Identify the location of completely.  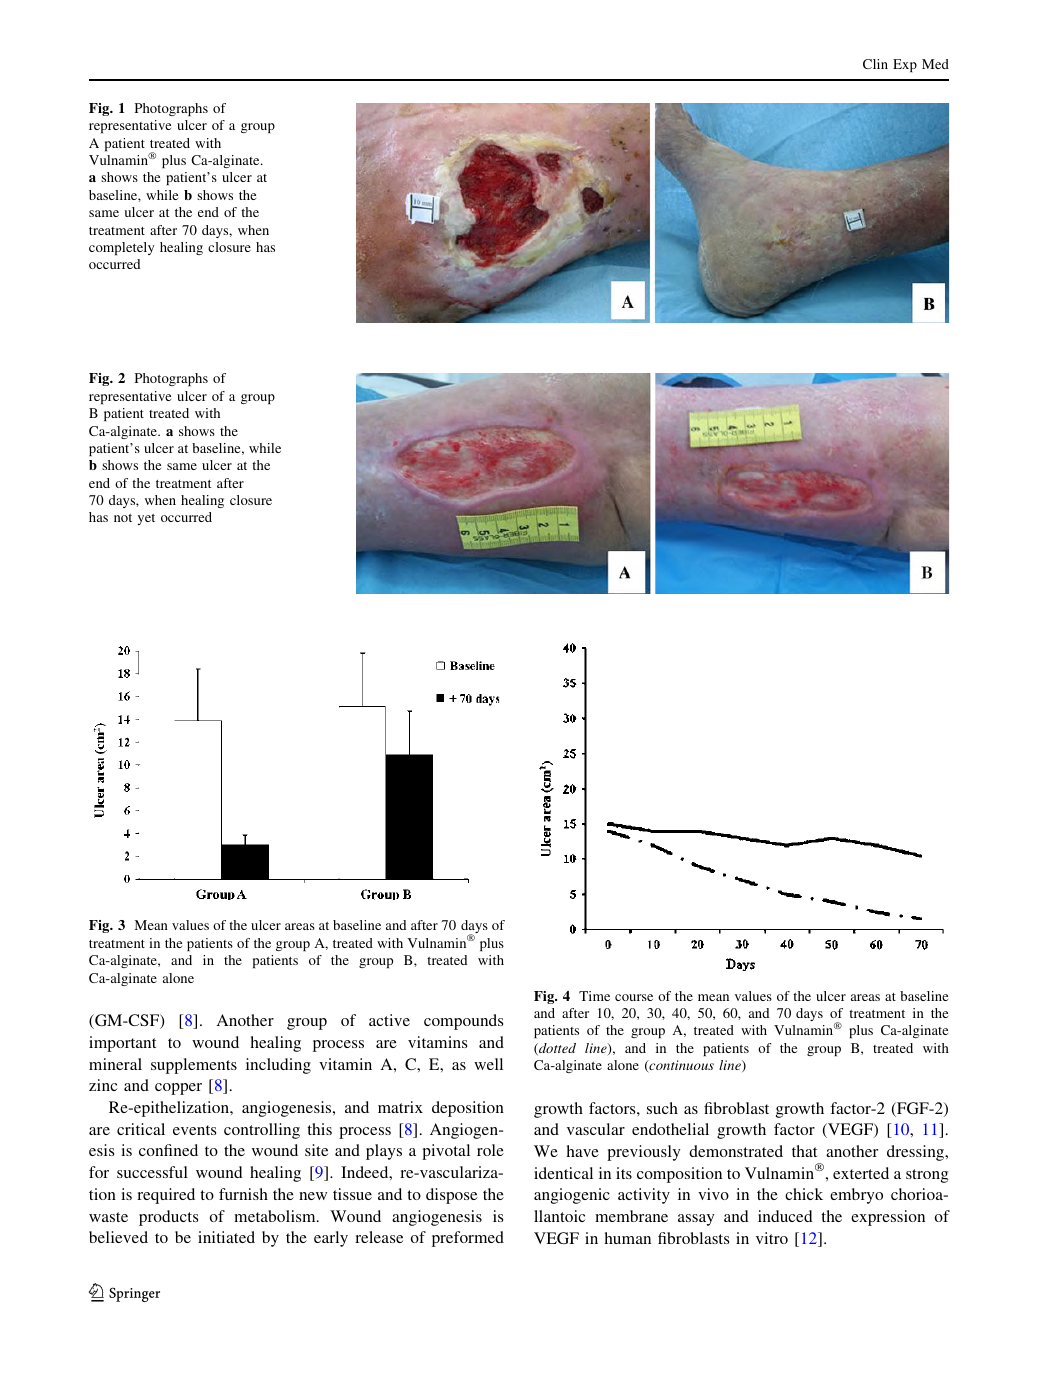
(121, 248).
